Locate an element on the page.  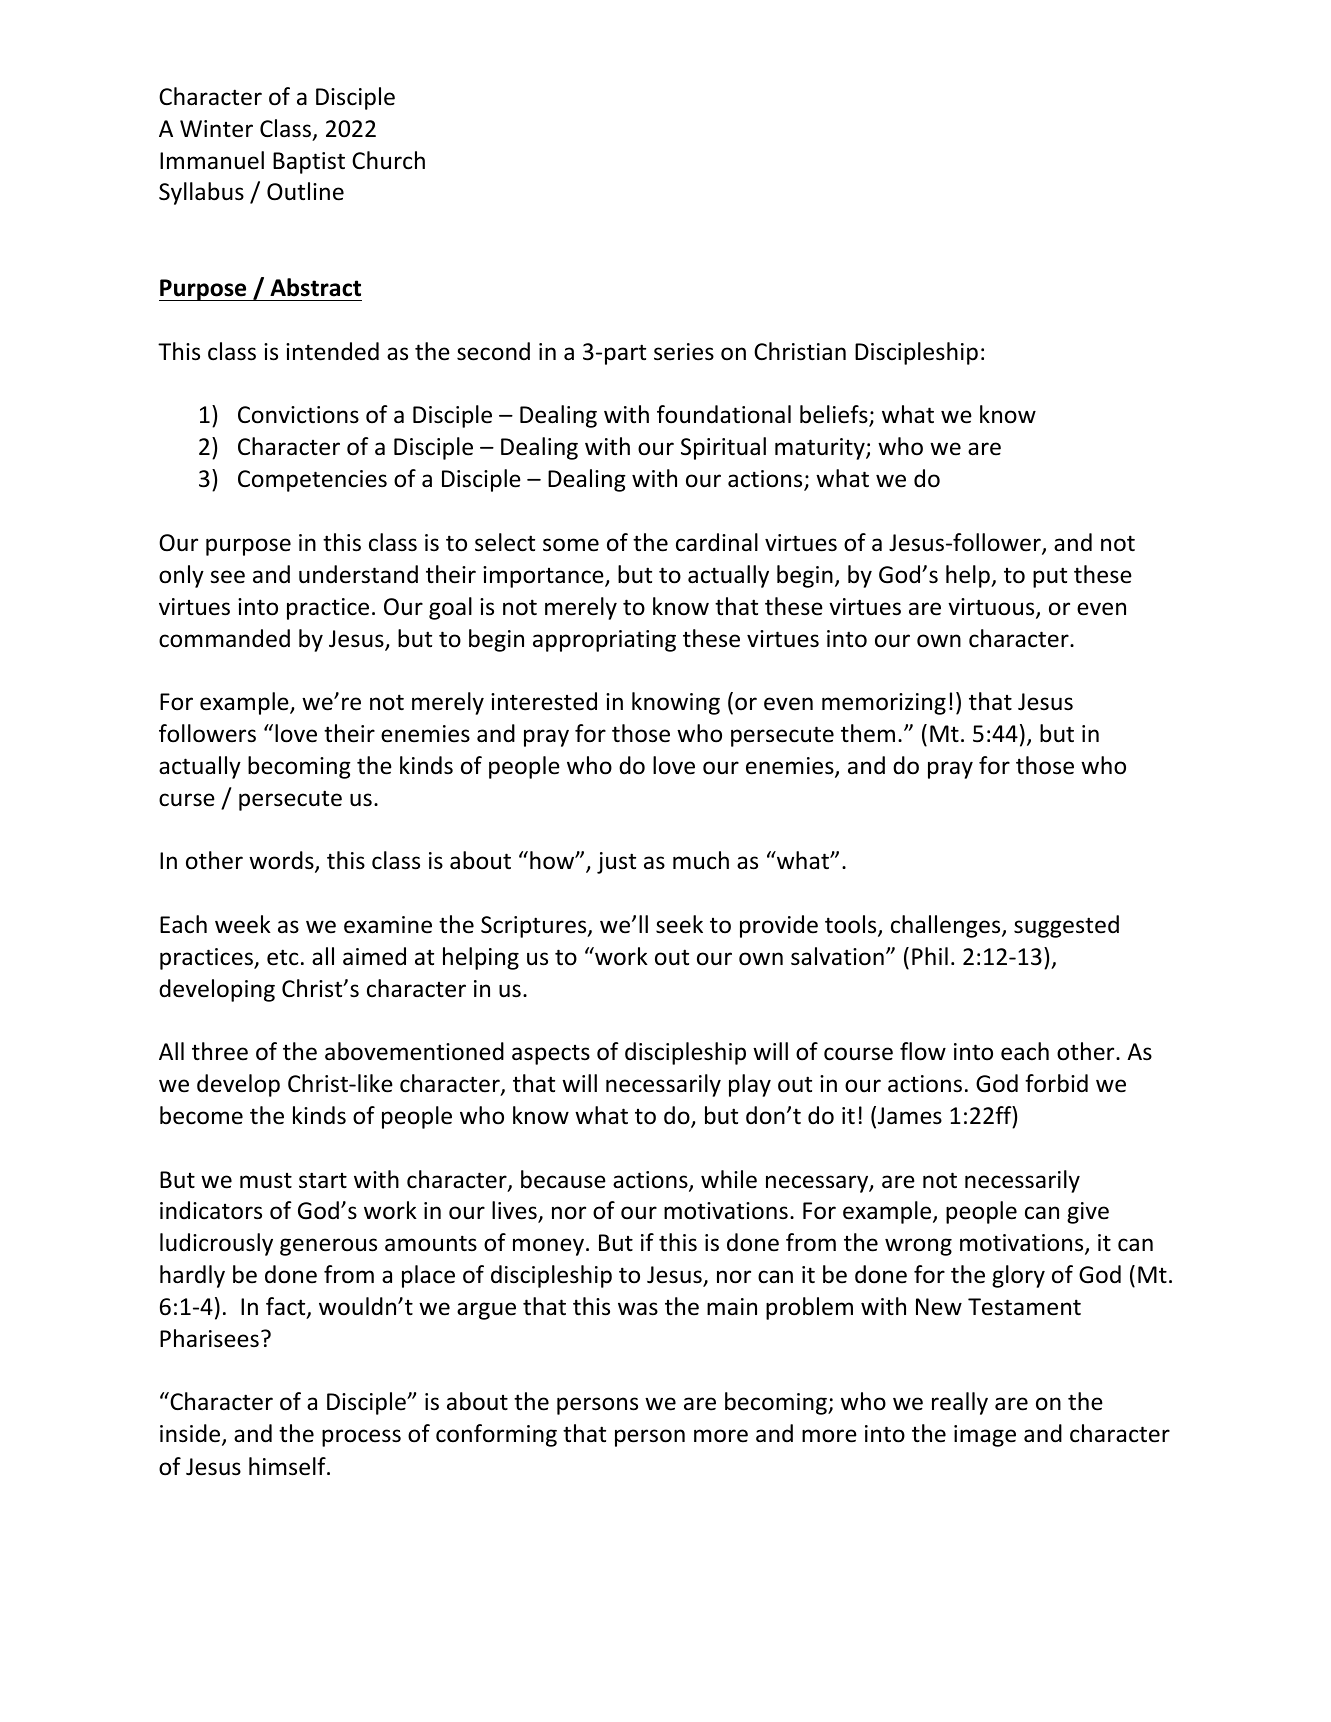
them is located at coordinates (868, 733).
